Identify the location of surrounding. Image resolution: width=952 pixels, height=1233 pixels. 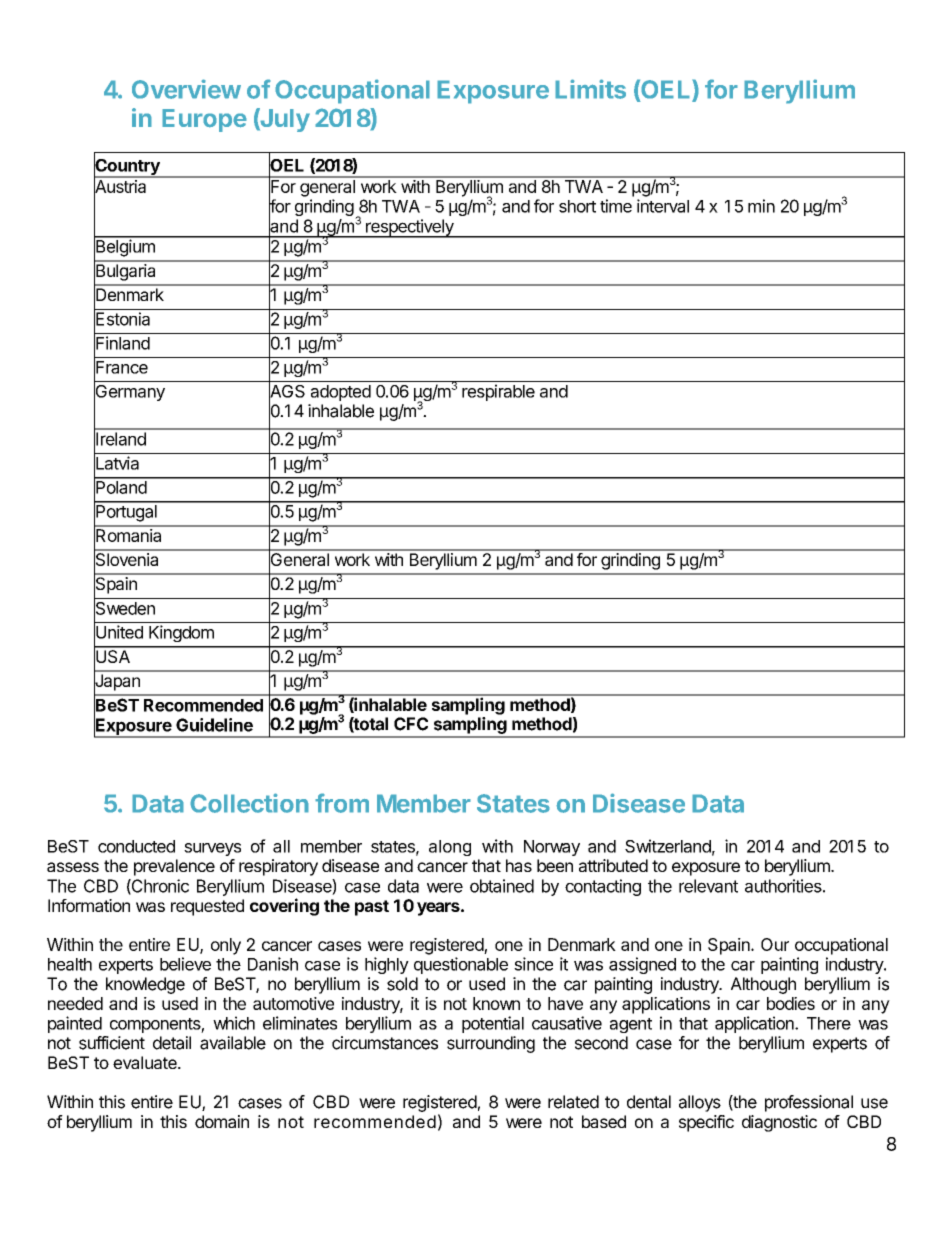
(491, 1044).
